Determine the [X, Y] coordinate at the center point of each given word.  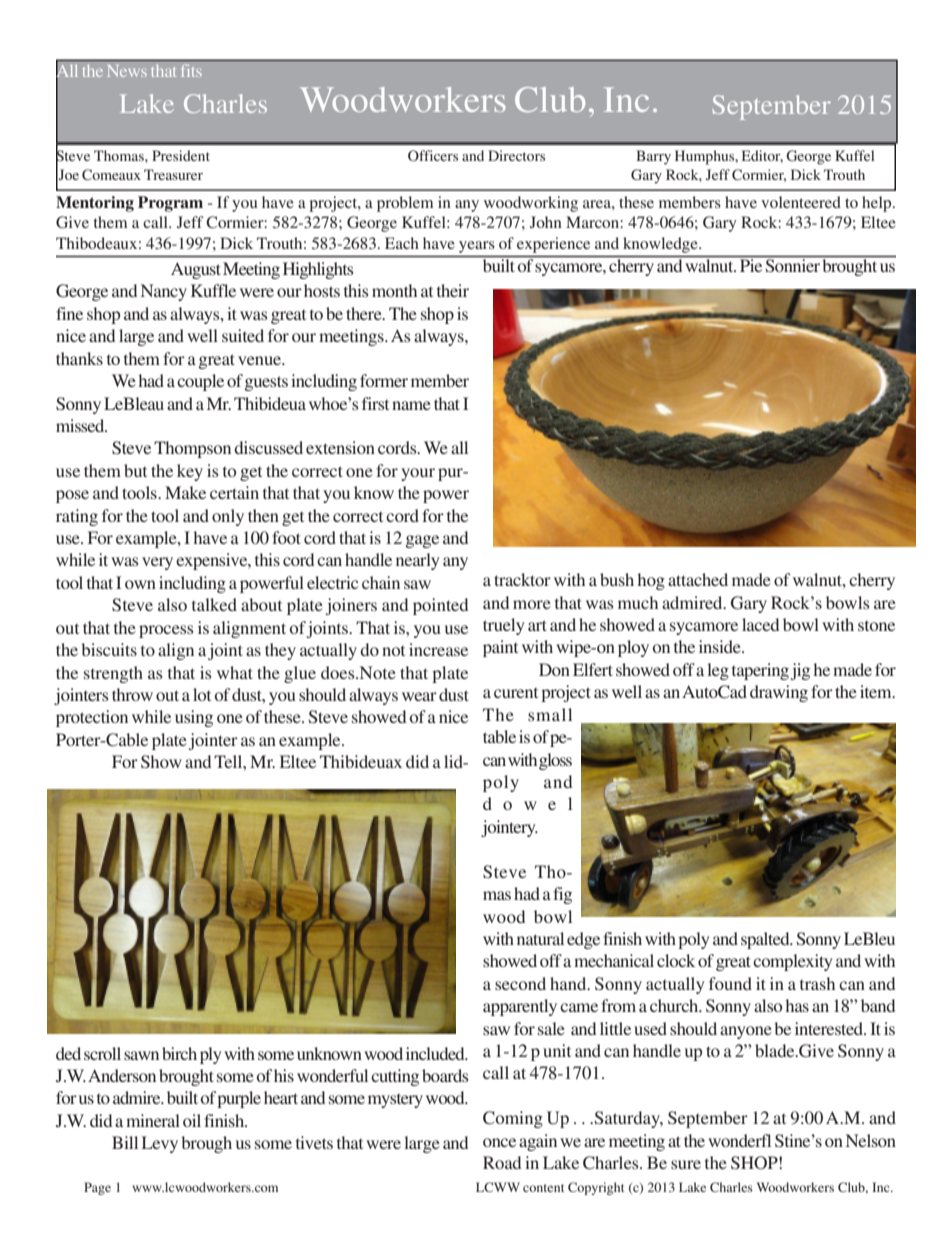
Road [502, 1162]
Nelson [871, 1140]
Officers [433, 155]
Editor [762, 156]
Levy [160, 1144]
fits [191, 70]
